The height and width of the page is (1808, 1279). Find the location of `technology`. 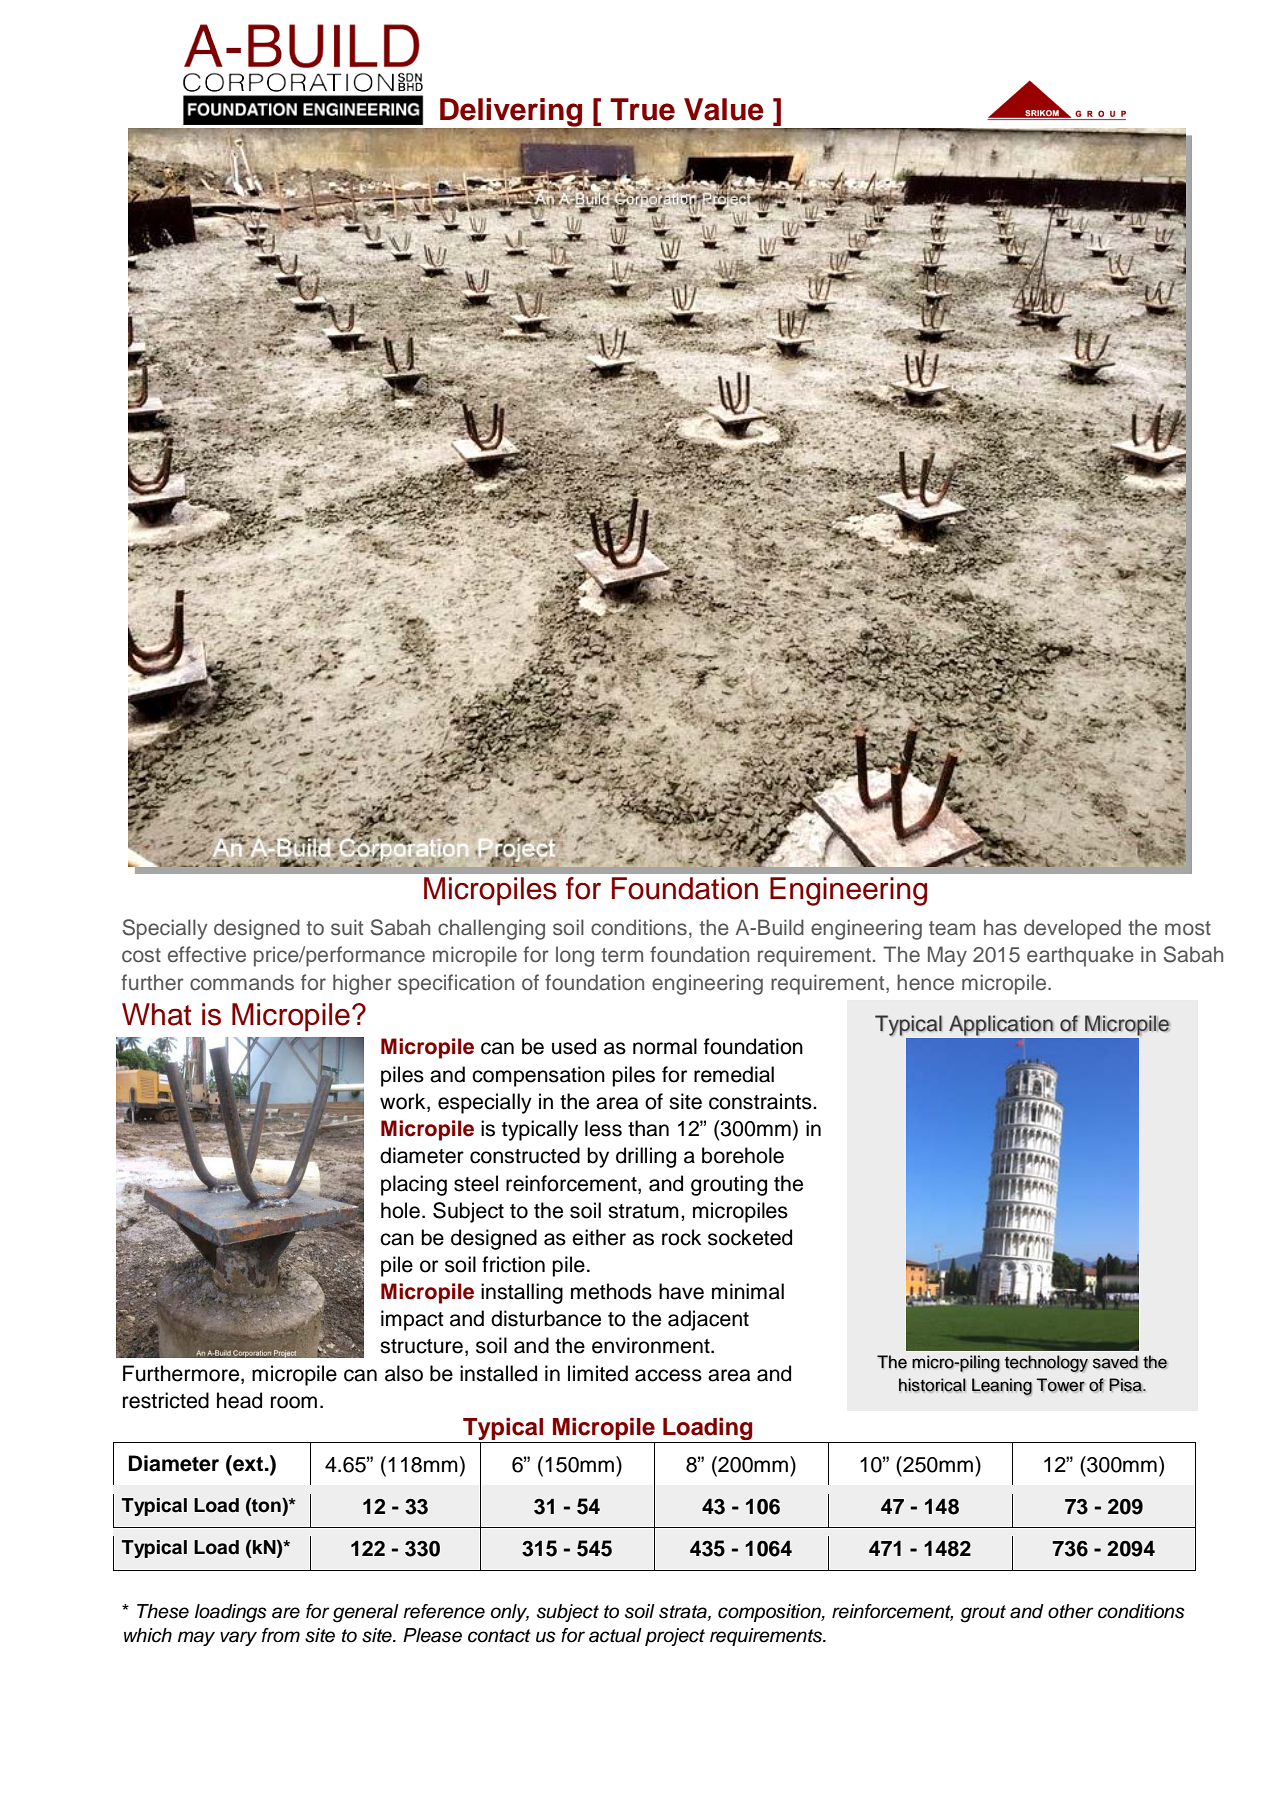

technology is located at coordinates (1046, 1363).
